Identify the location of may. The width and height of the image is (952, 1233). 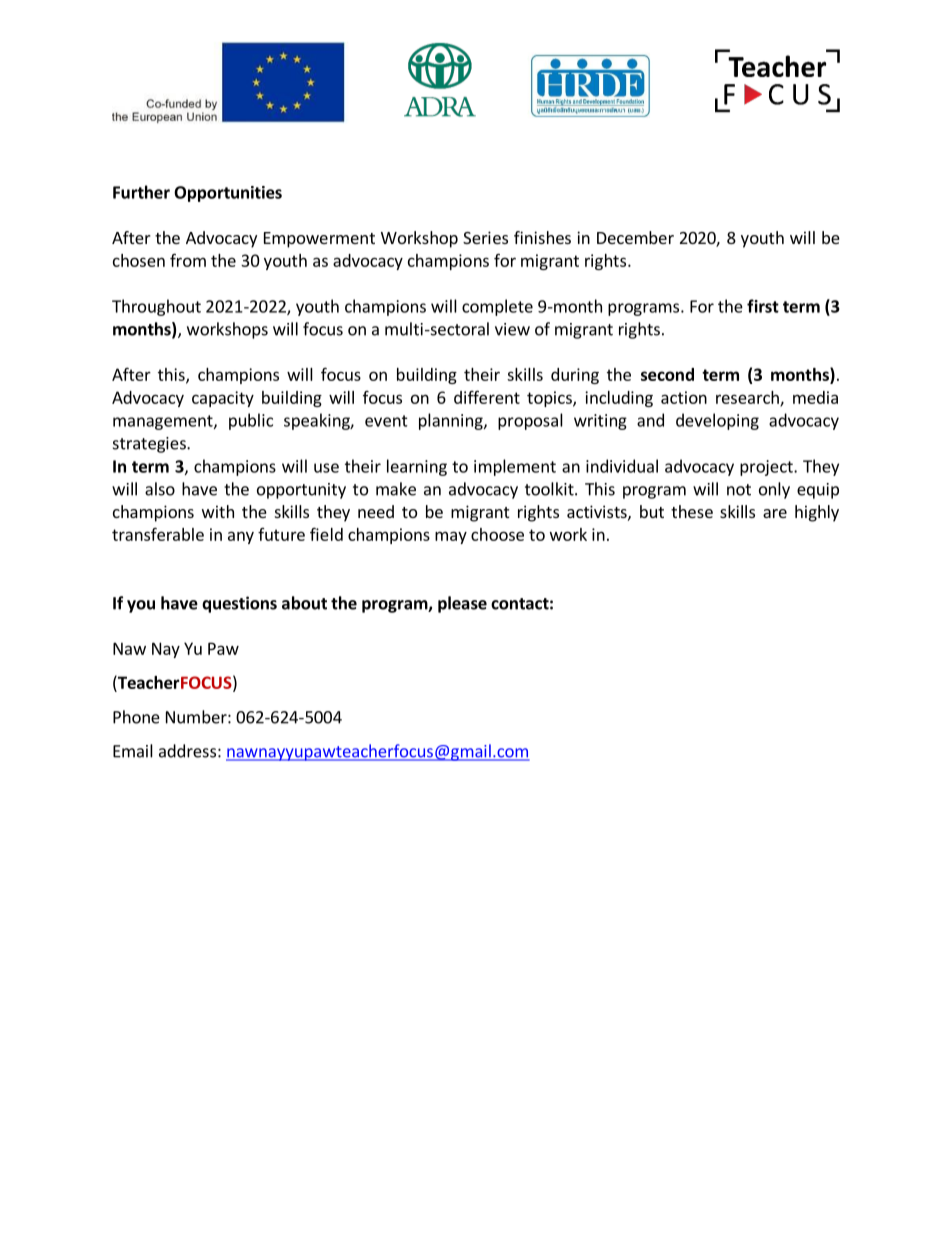
(451, 537).
